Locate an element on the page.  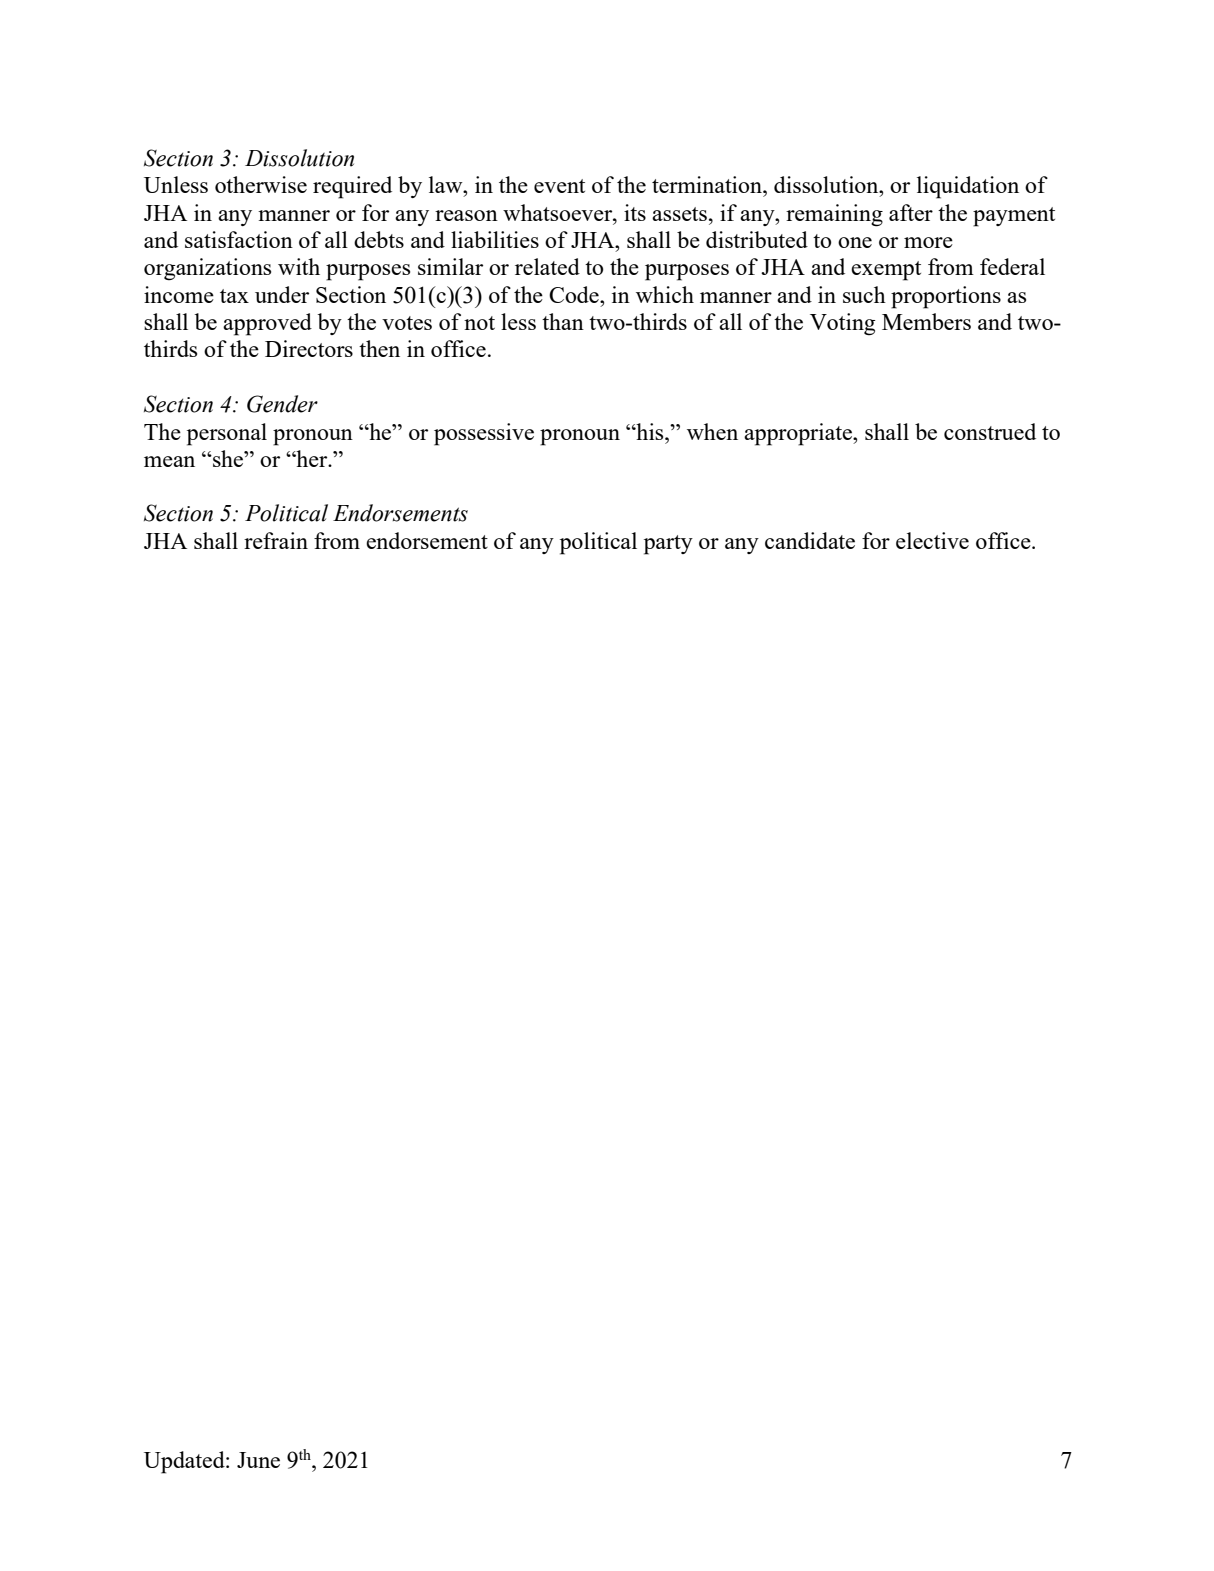
party is located at coordinates (668, 545).
